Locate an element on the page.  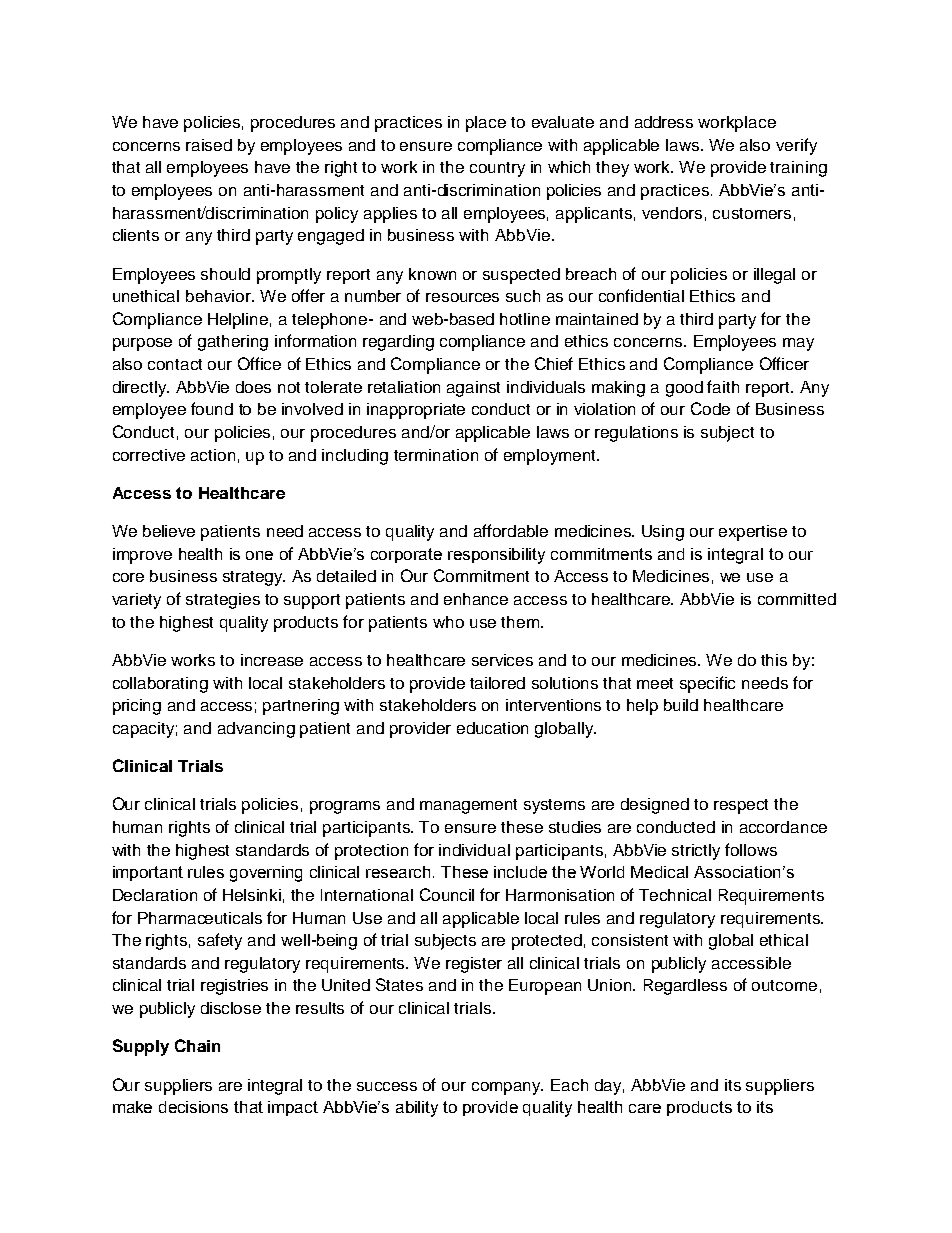
decisions is located at coordinates (193, 1107).
